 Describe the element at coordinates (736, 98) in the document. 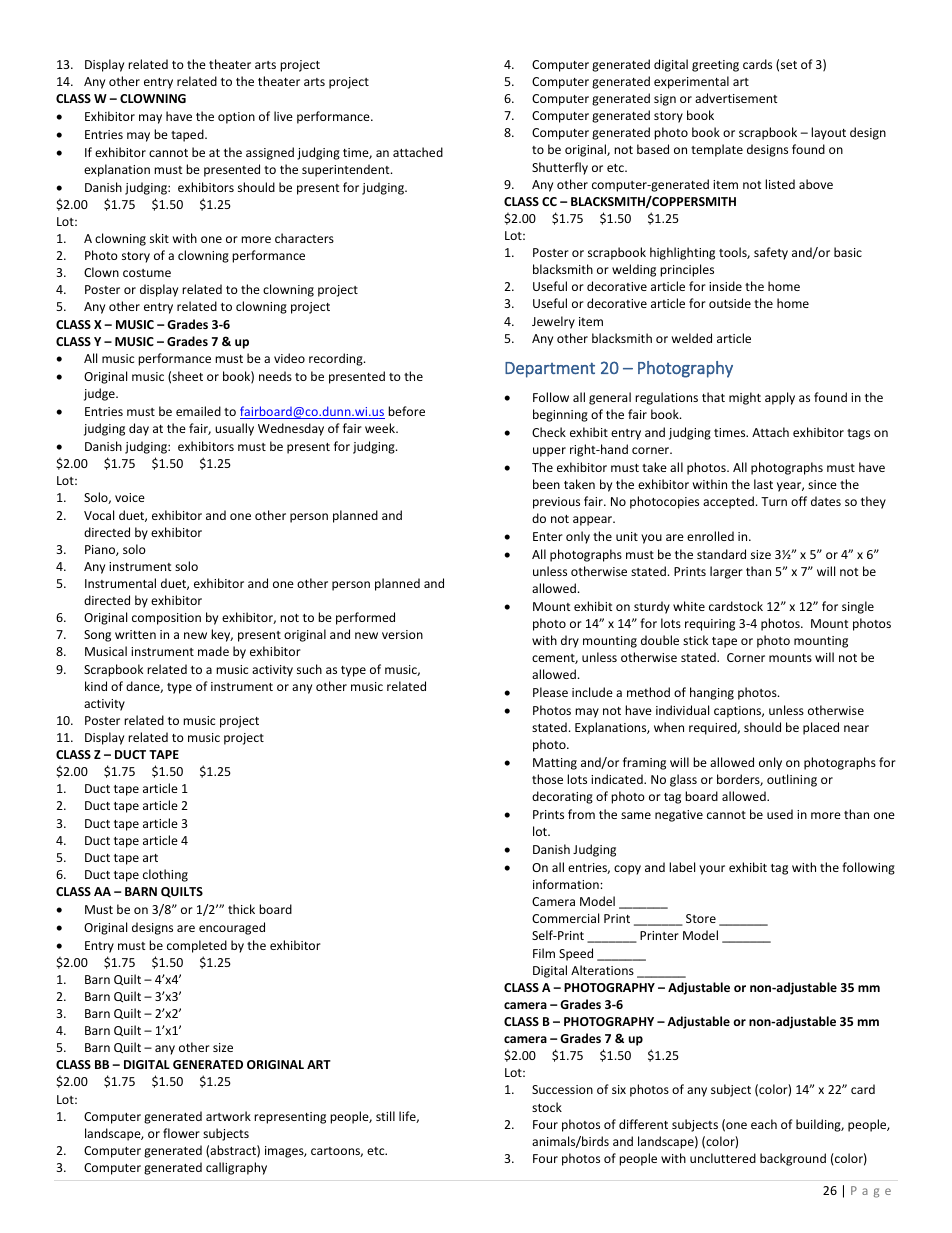

I see `advertisement` at that location.
